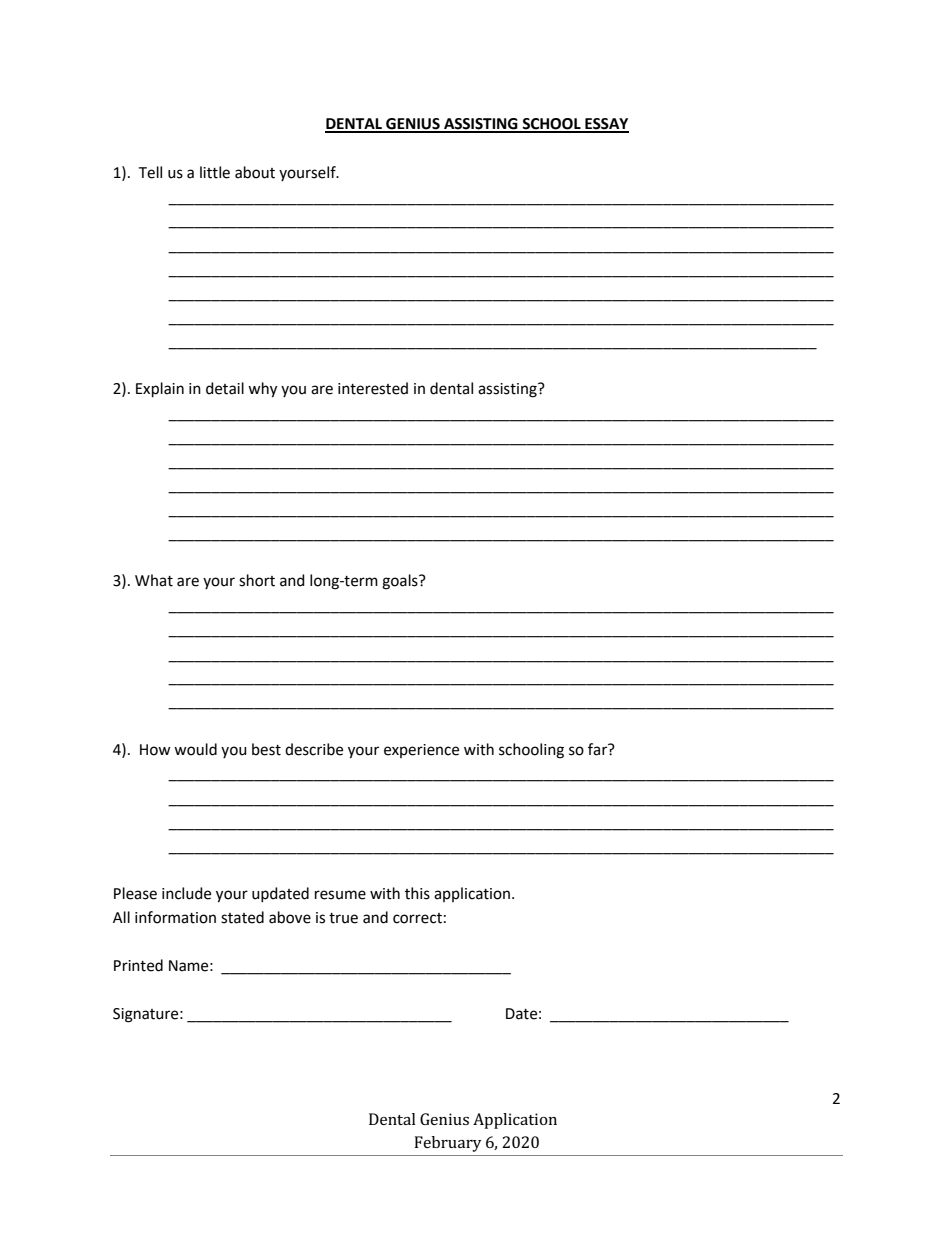 The width and height of the screenshot is (952, 1233). I want to click on about, so click(255, 172).
